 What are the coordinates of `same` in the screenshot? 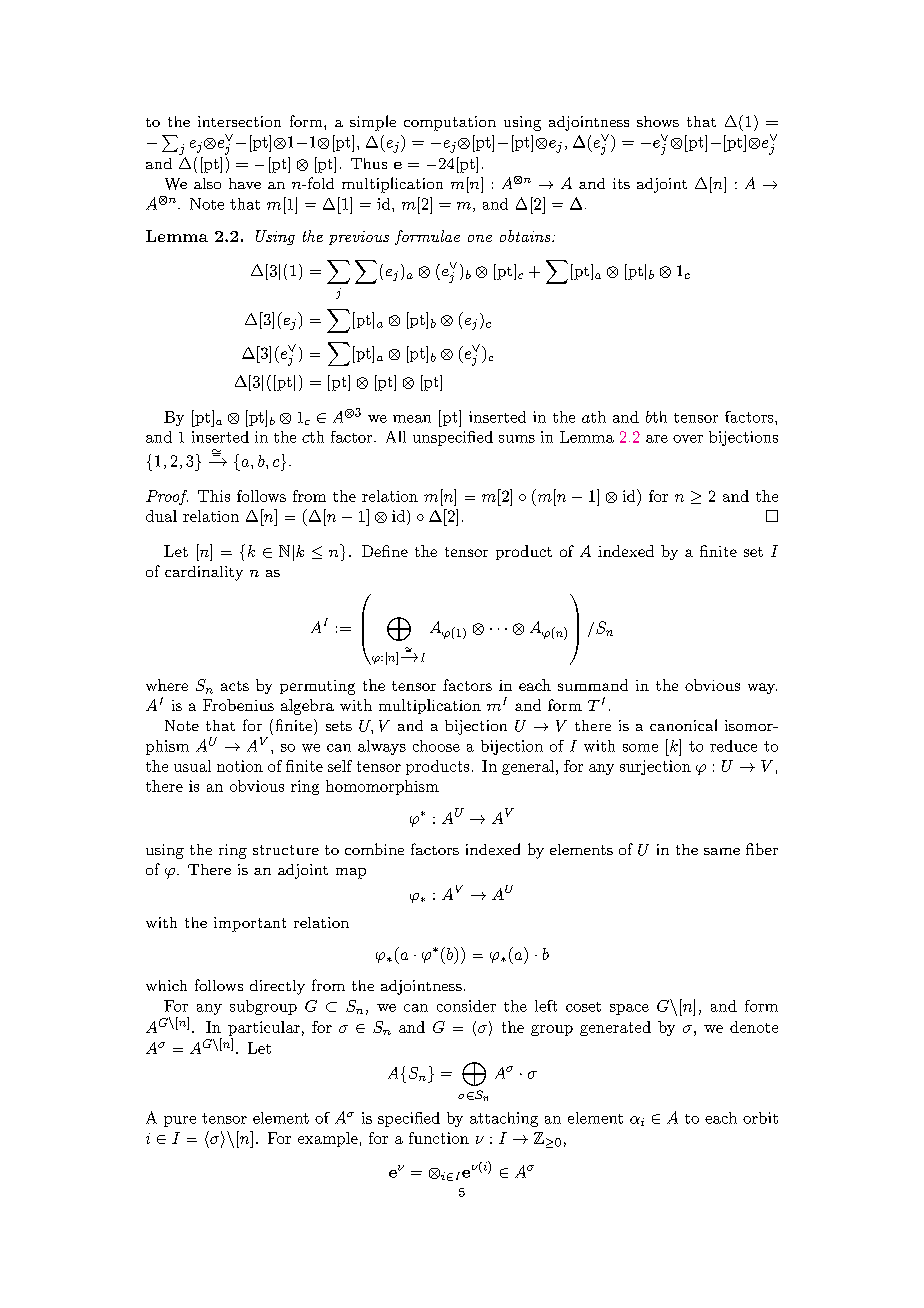 It's located at (722, 851).
